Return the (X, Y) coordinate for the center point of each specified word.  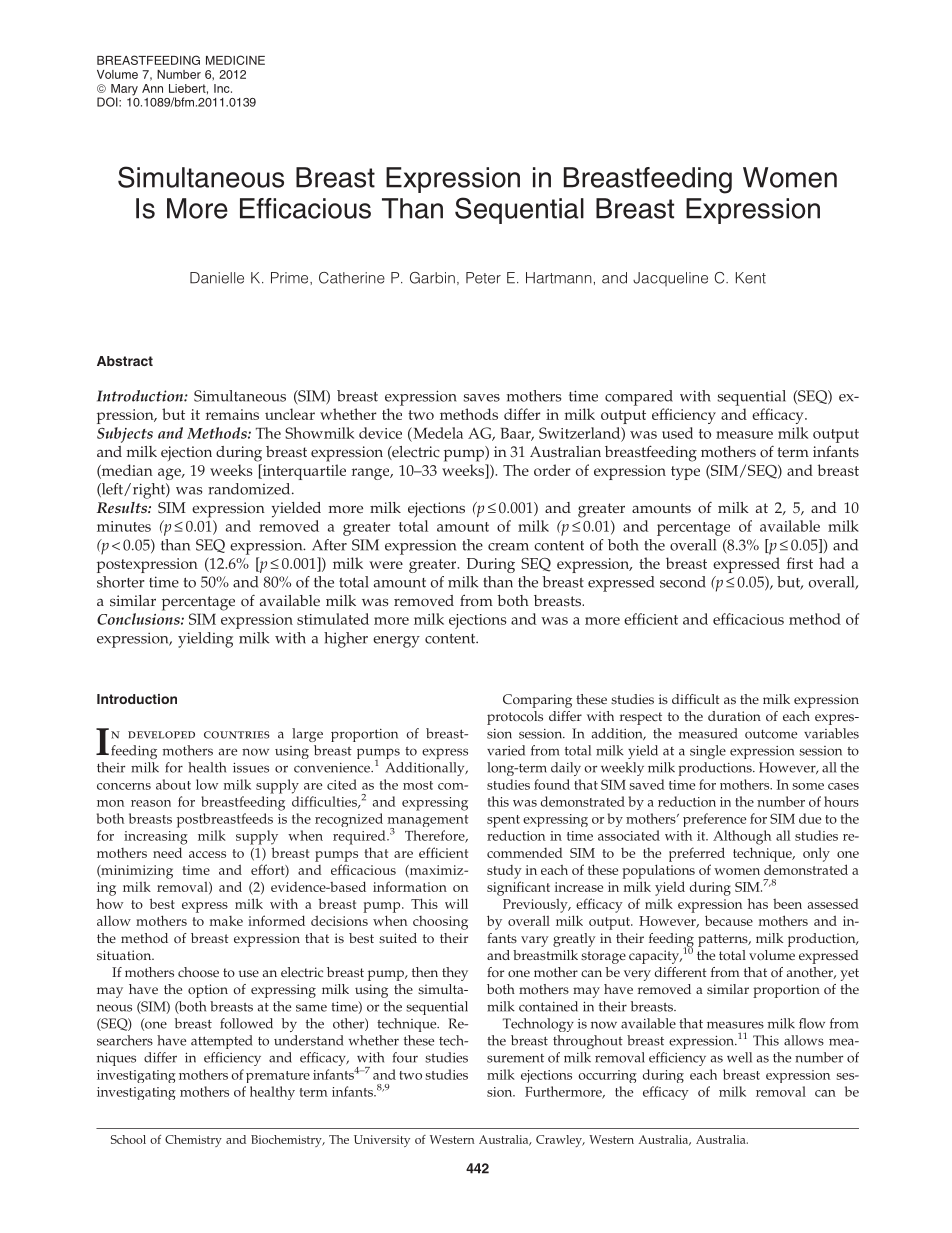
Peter (483, 278)
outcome (771, 734)
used (677, 433)
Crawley (560, 1141)
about (173, 784)
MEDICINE (235, 60)
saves (481, 398)
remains (232, 414)
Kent (751, 278)
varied (506, 750)
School (128, 1139)
